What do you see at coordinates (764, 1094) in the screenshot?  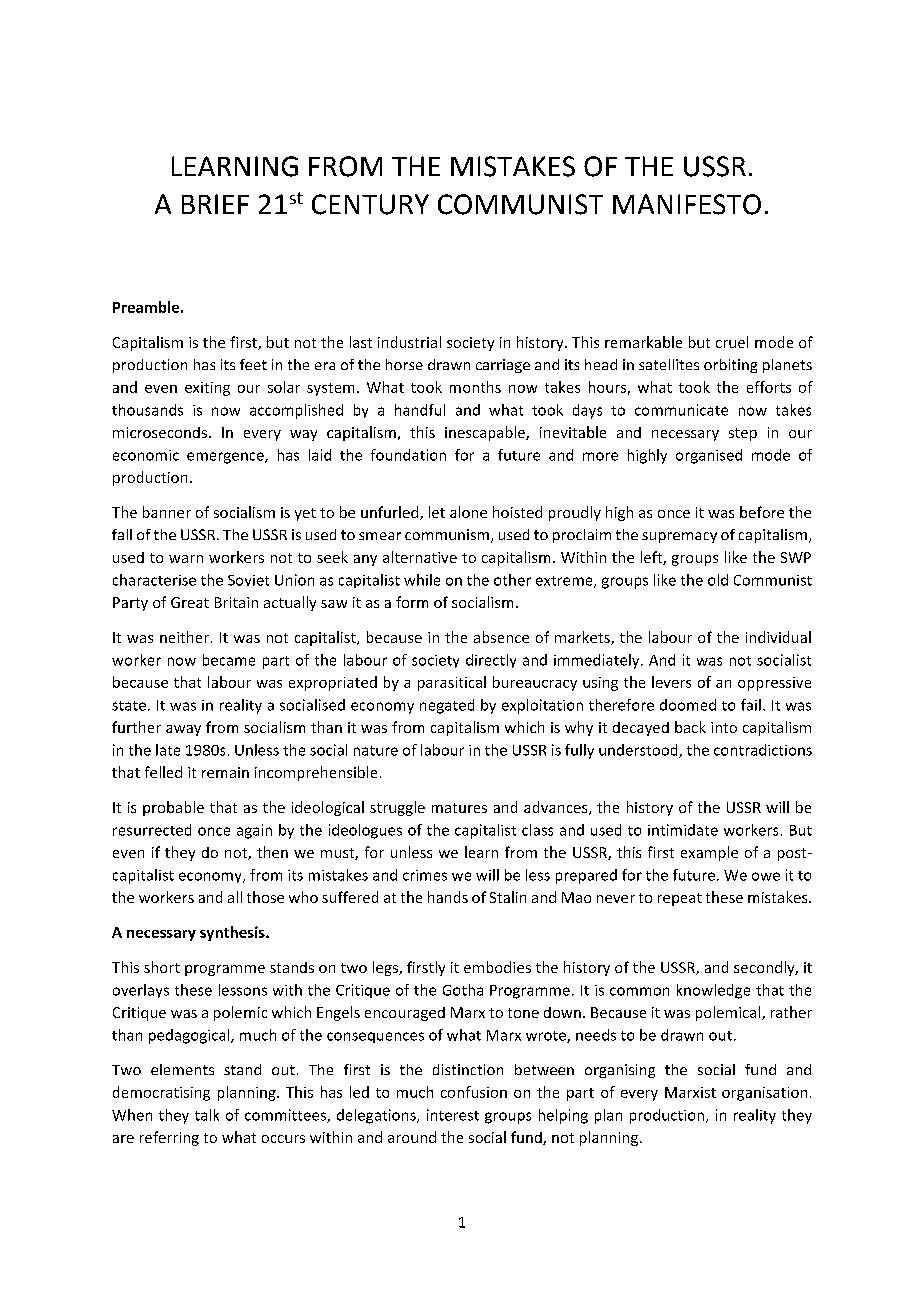 I see `organisation` at bounding box center [764, 1094].
